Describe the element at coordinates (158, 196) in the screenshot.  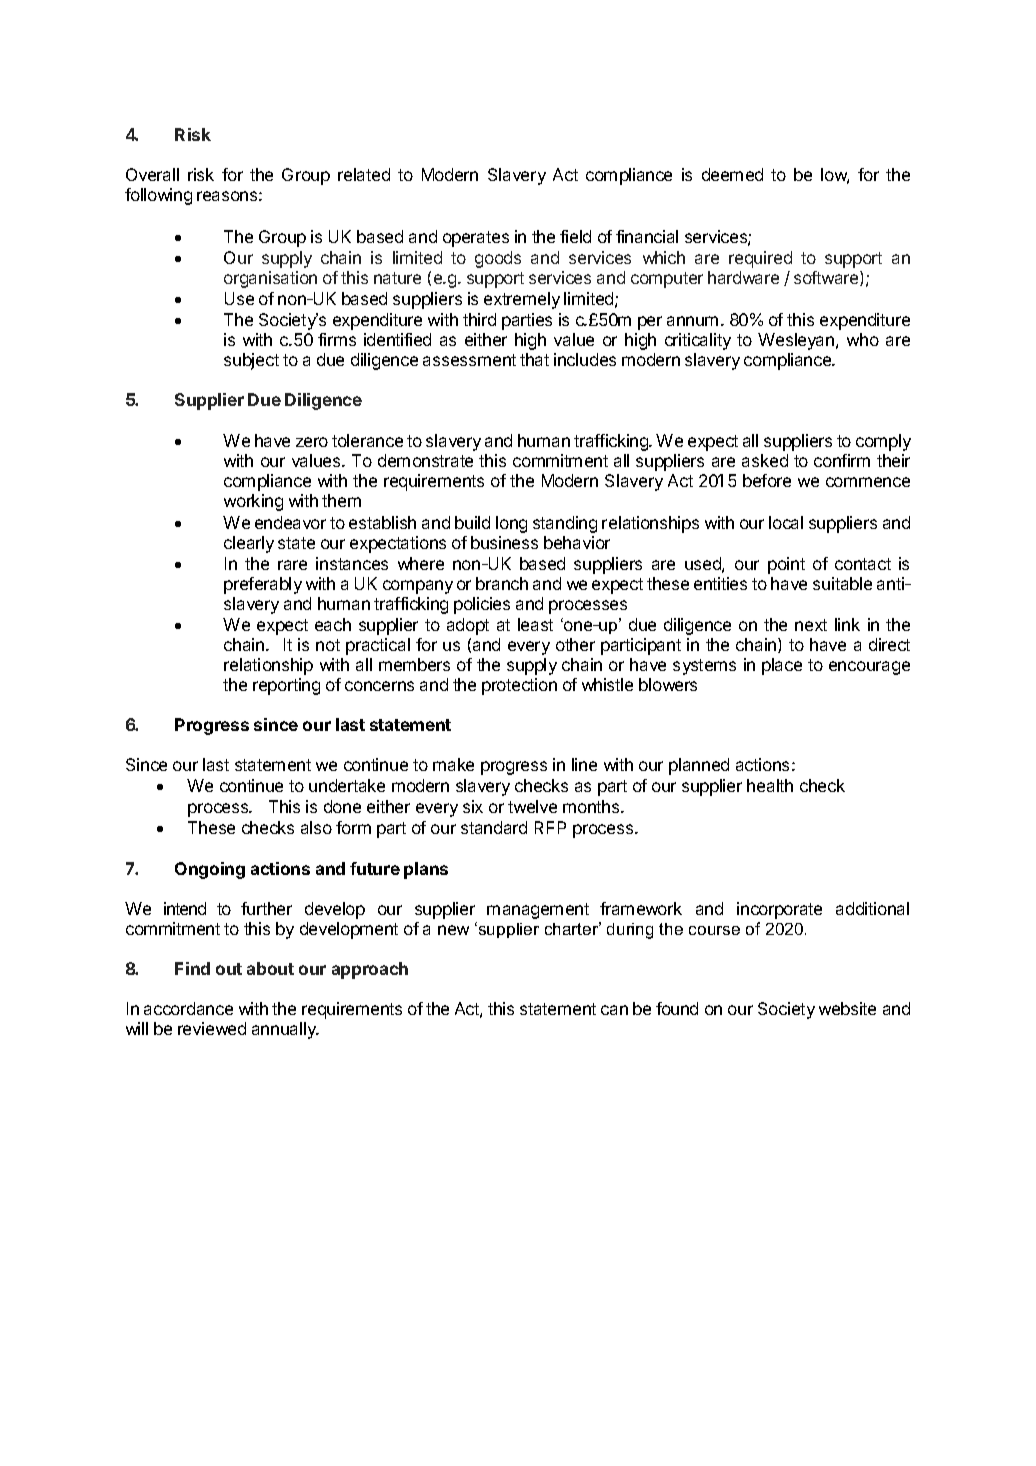
I see `following` at that location.
